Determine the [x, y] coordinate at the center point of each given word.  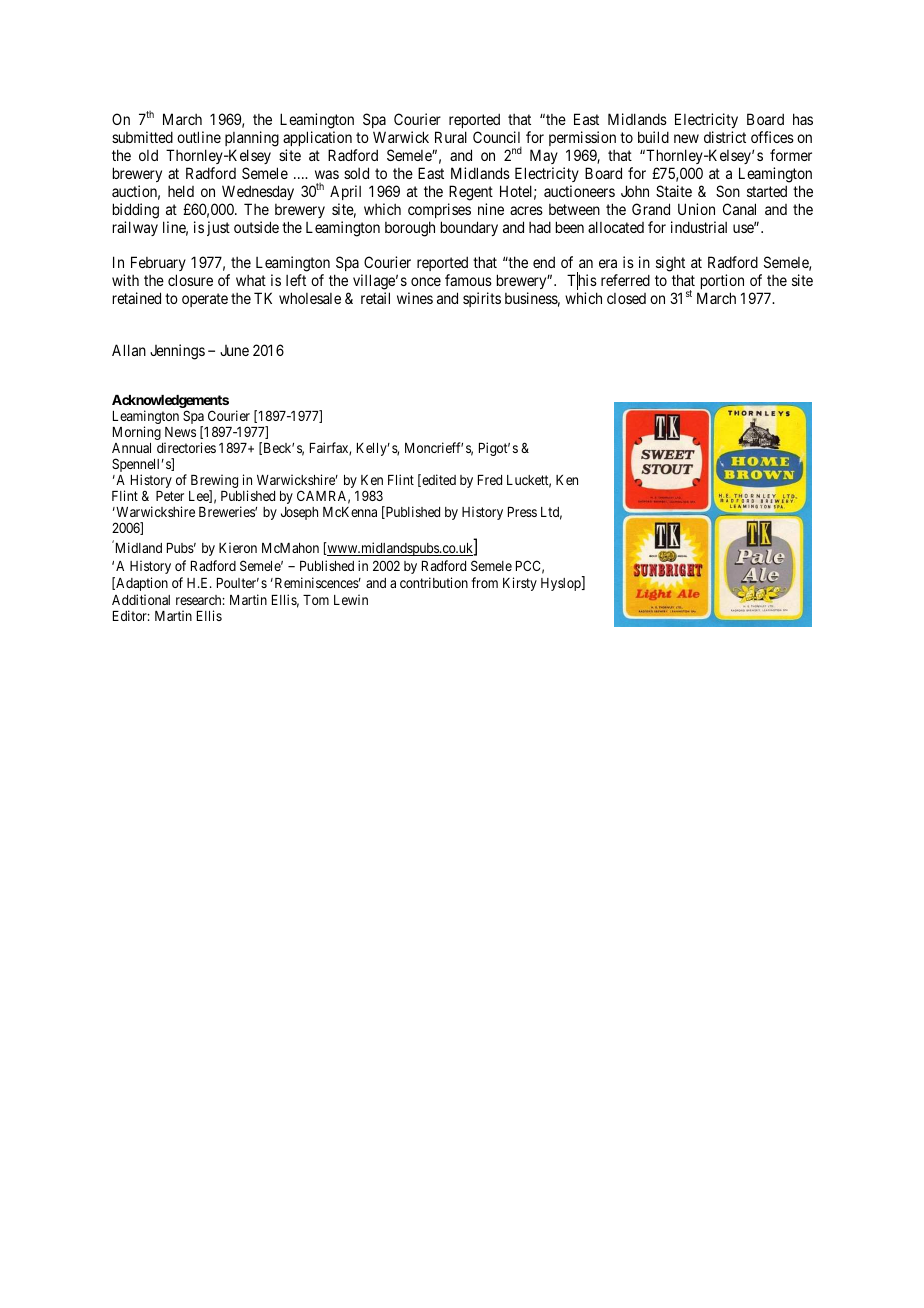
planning [252, 140]
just [218, 228]
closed [626, 298]
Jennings [177, 352]
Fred [490, 480]
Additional [141, 599]
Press [522, 512]
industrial [699, 227]
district [725, 137]
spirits [482, 299]
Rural [451, 137]
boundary [469, 228]
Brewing [214, 482]
